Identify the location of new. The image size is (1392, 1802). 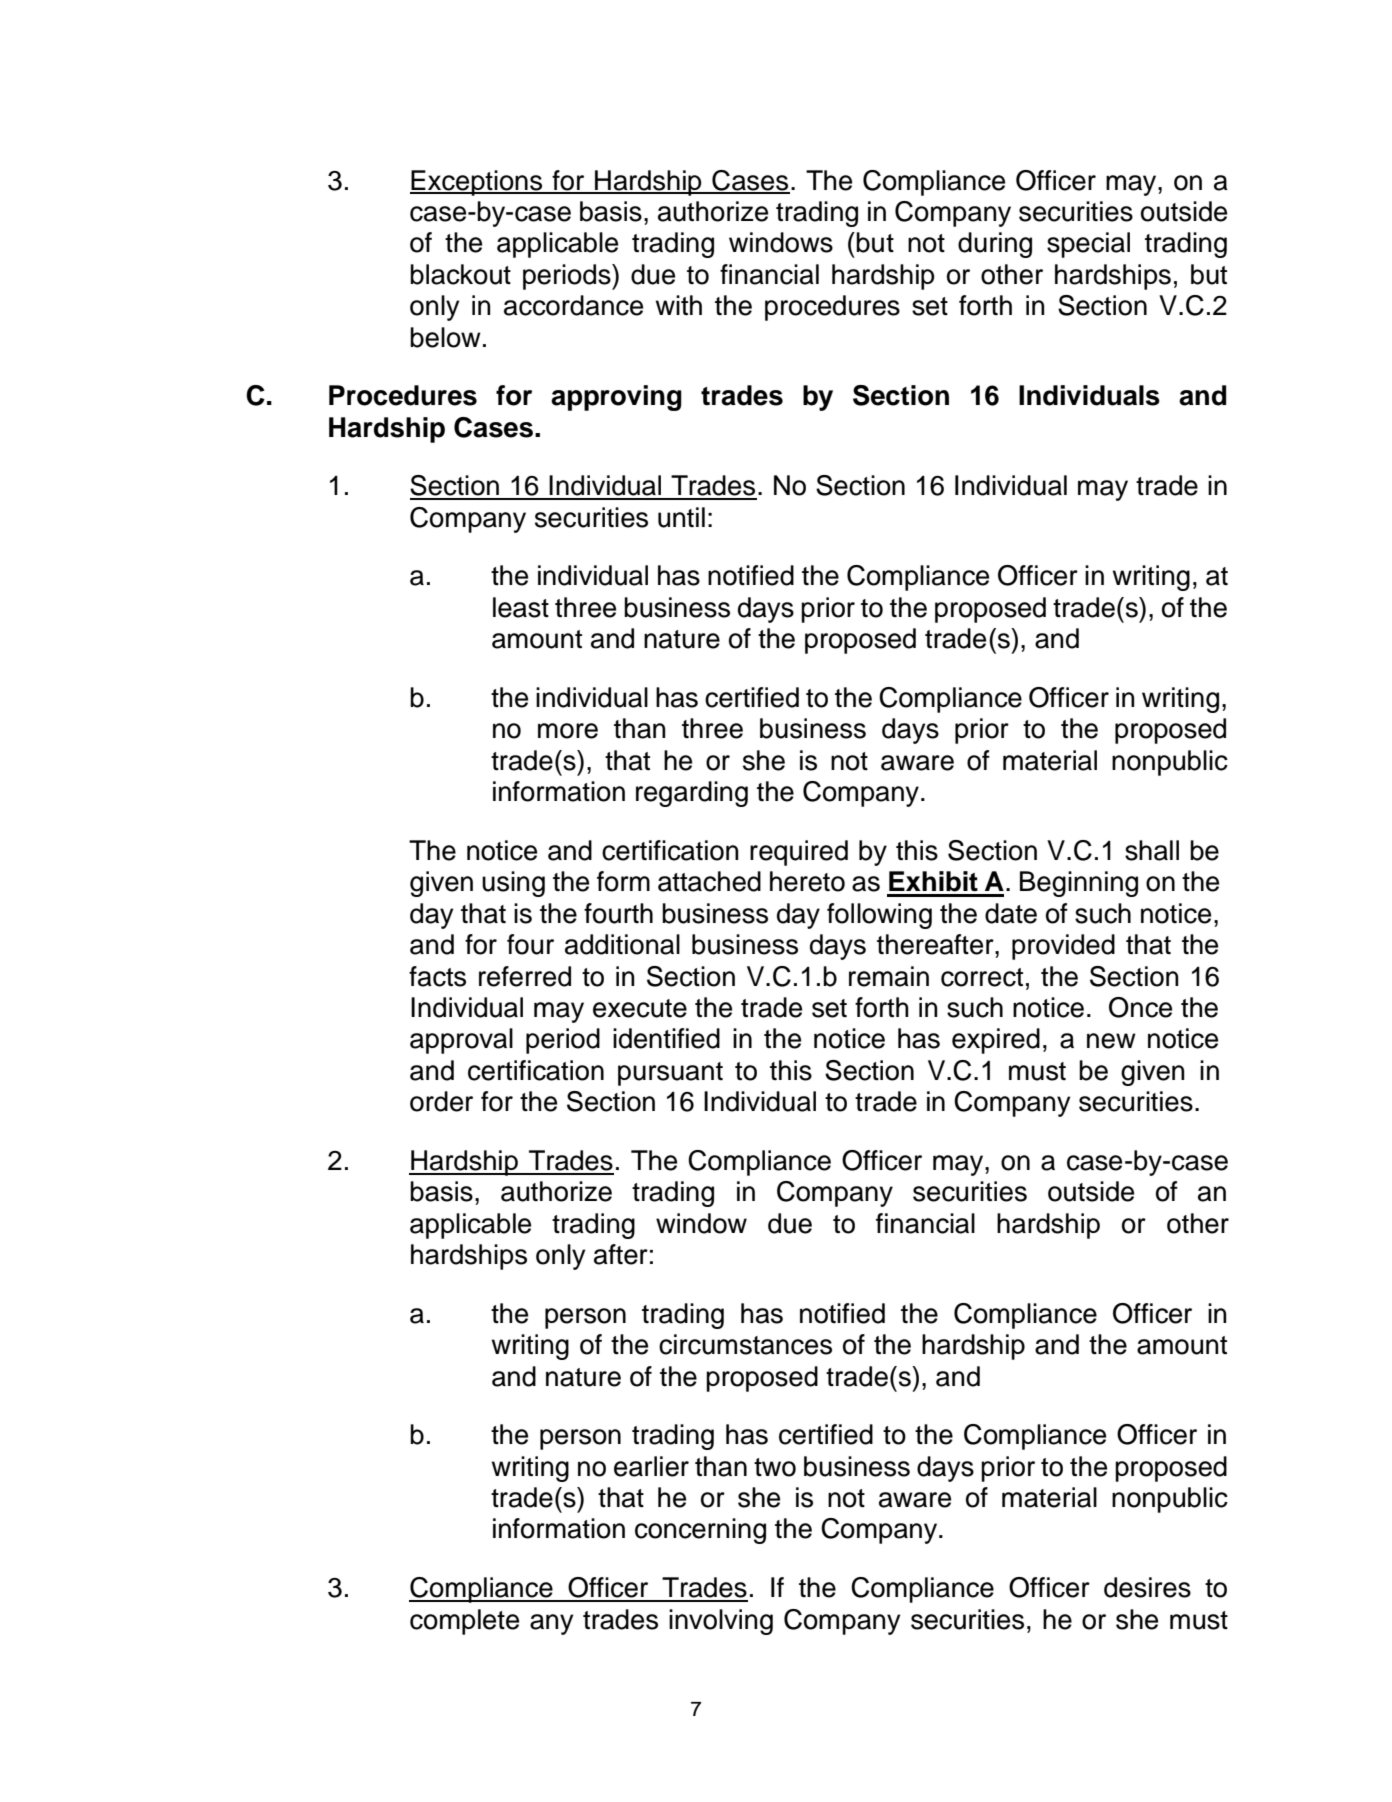
(1111, 1041).
